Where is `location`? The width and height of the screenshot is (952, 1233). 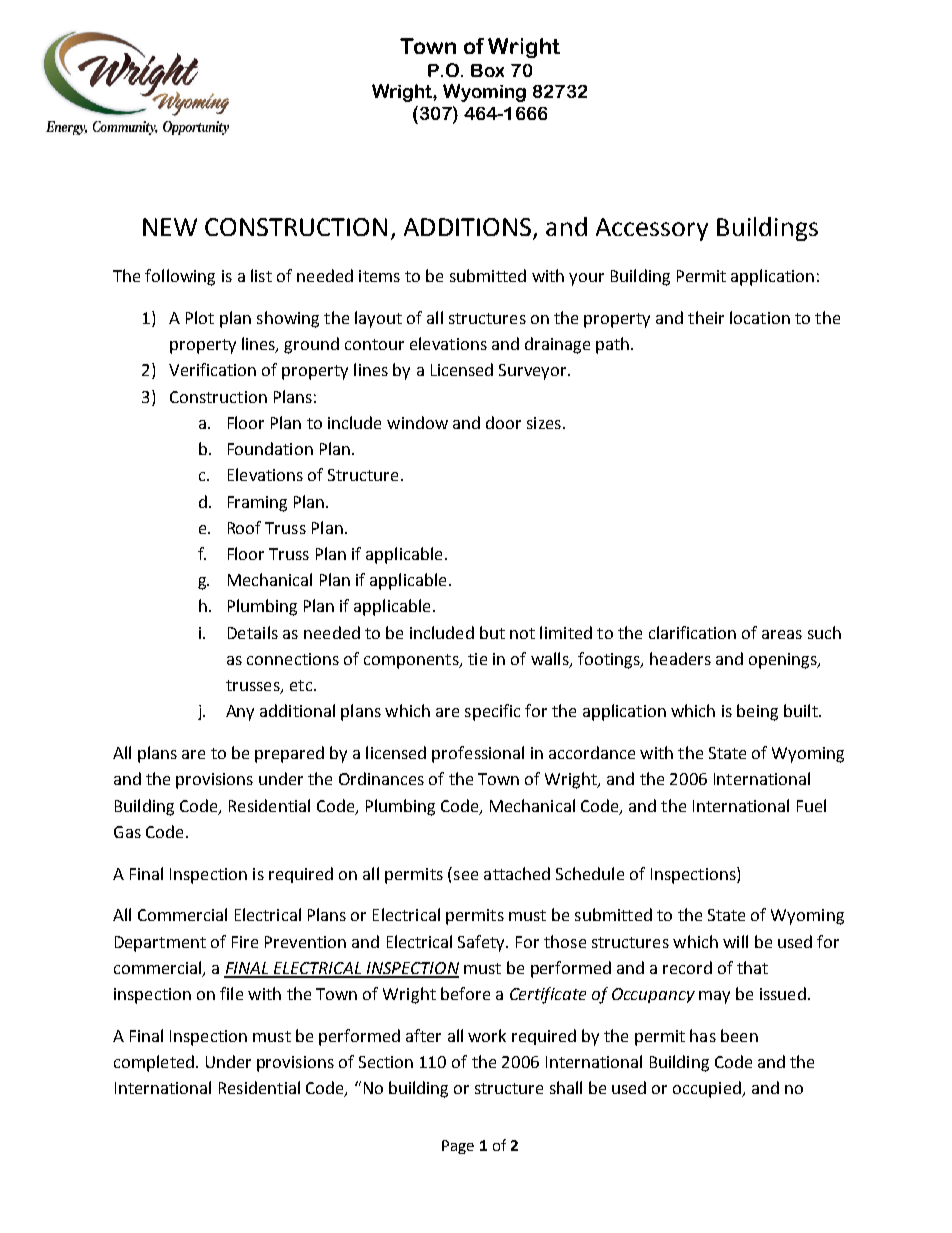
location is located at coordinates (760, 317).
